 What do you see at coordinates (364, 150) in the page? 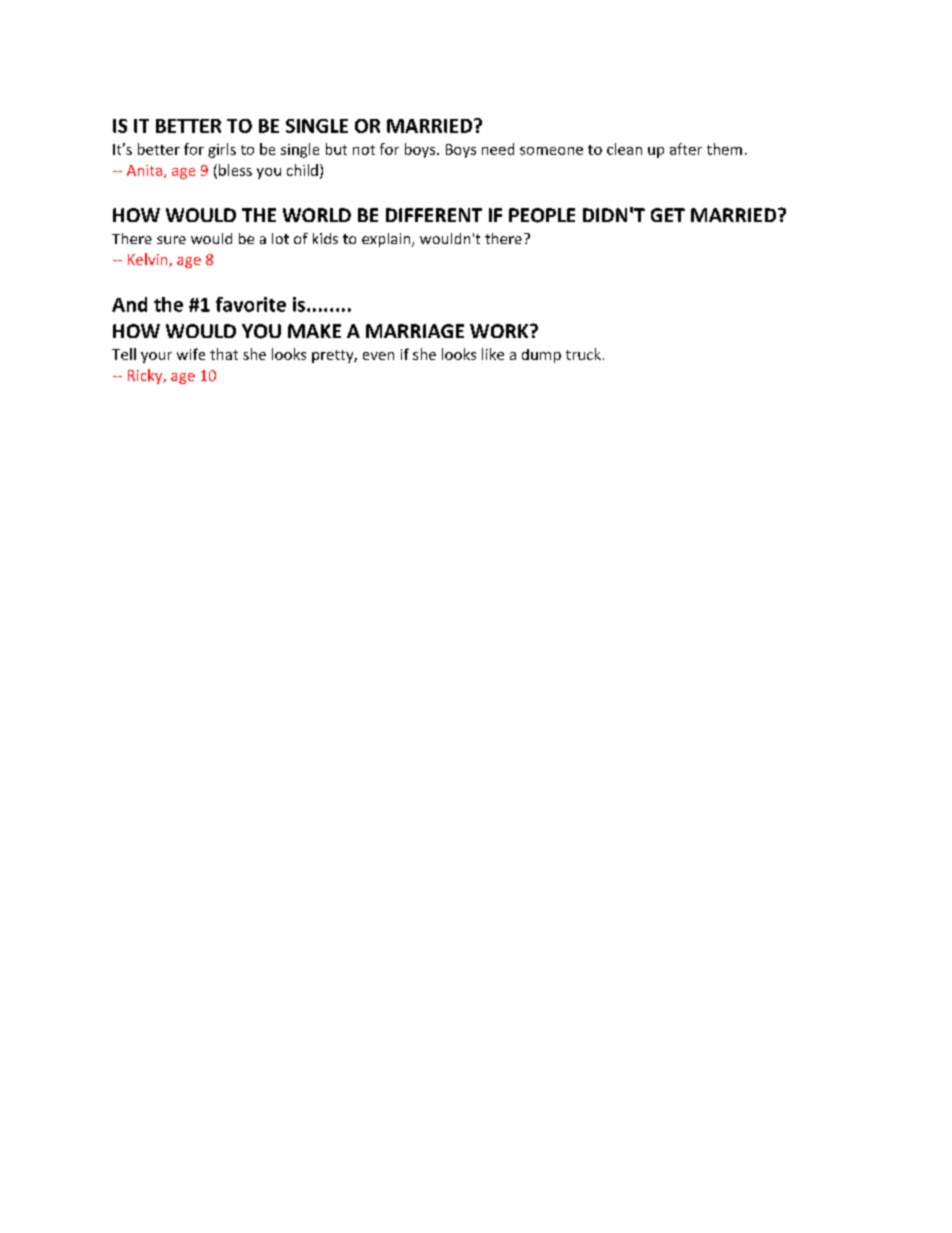
I see `not` at bounding box center [364, 150].
